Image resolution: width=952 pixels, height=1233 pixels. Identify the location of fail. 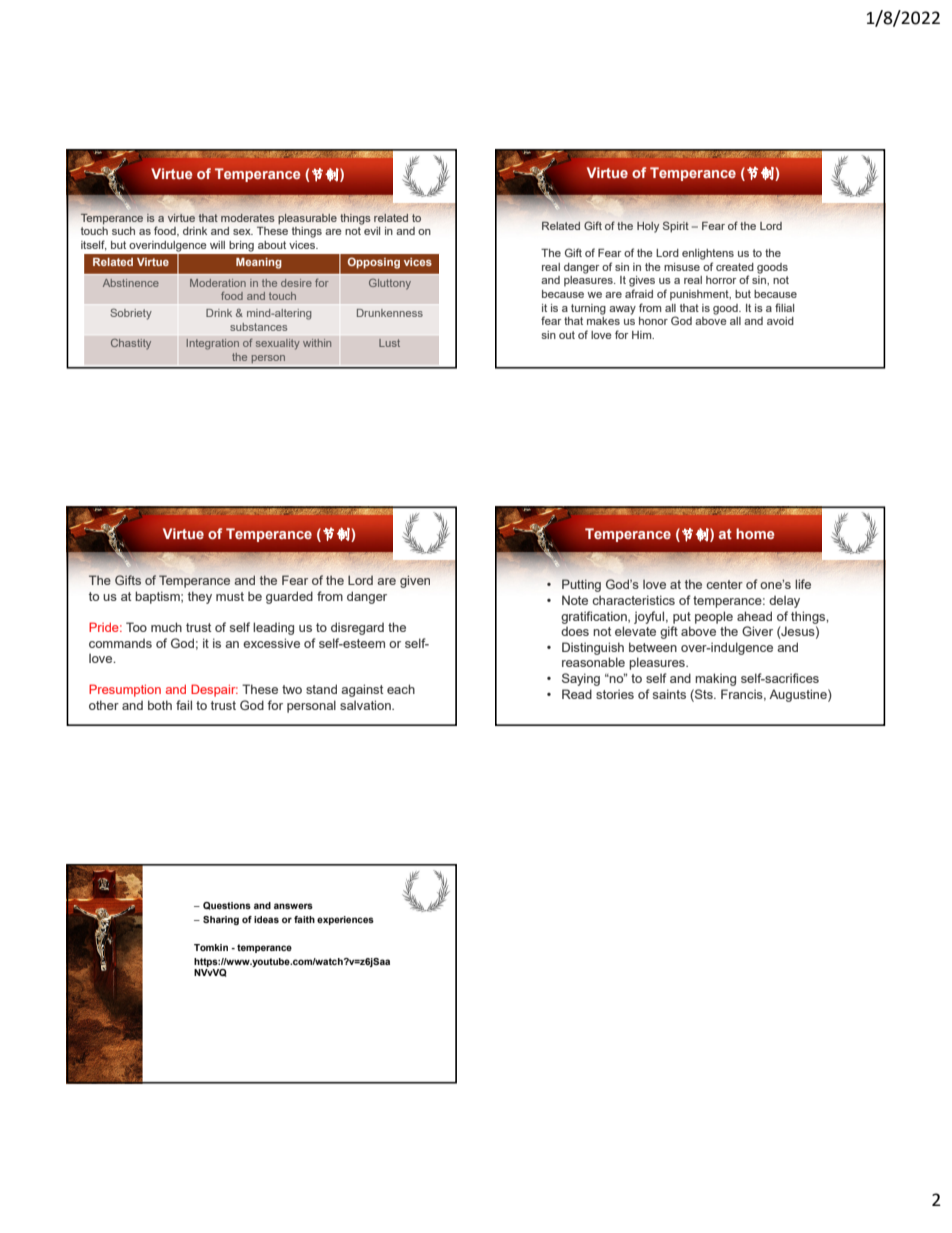
(184, 705).
